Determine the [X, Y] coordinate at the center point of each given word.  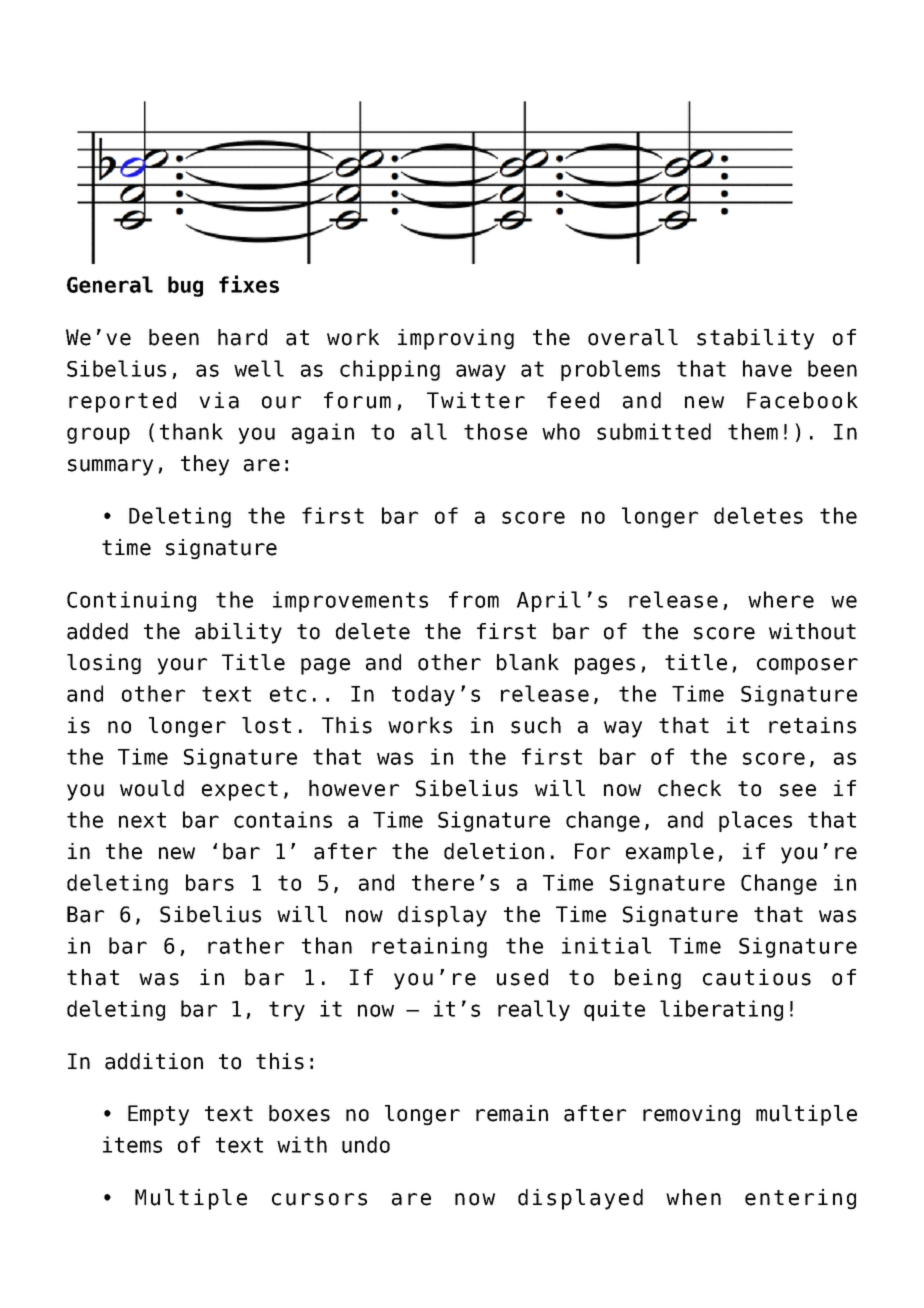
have [767, 368]
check [689, 788]
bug [185, 286]
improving [456, 339]
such [536, 725]
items [132, 1144]
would [152, 788]
